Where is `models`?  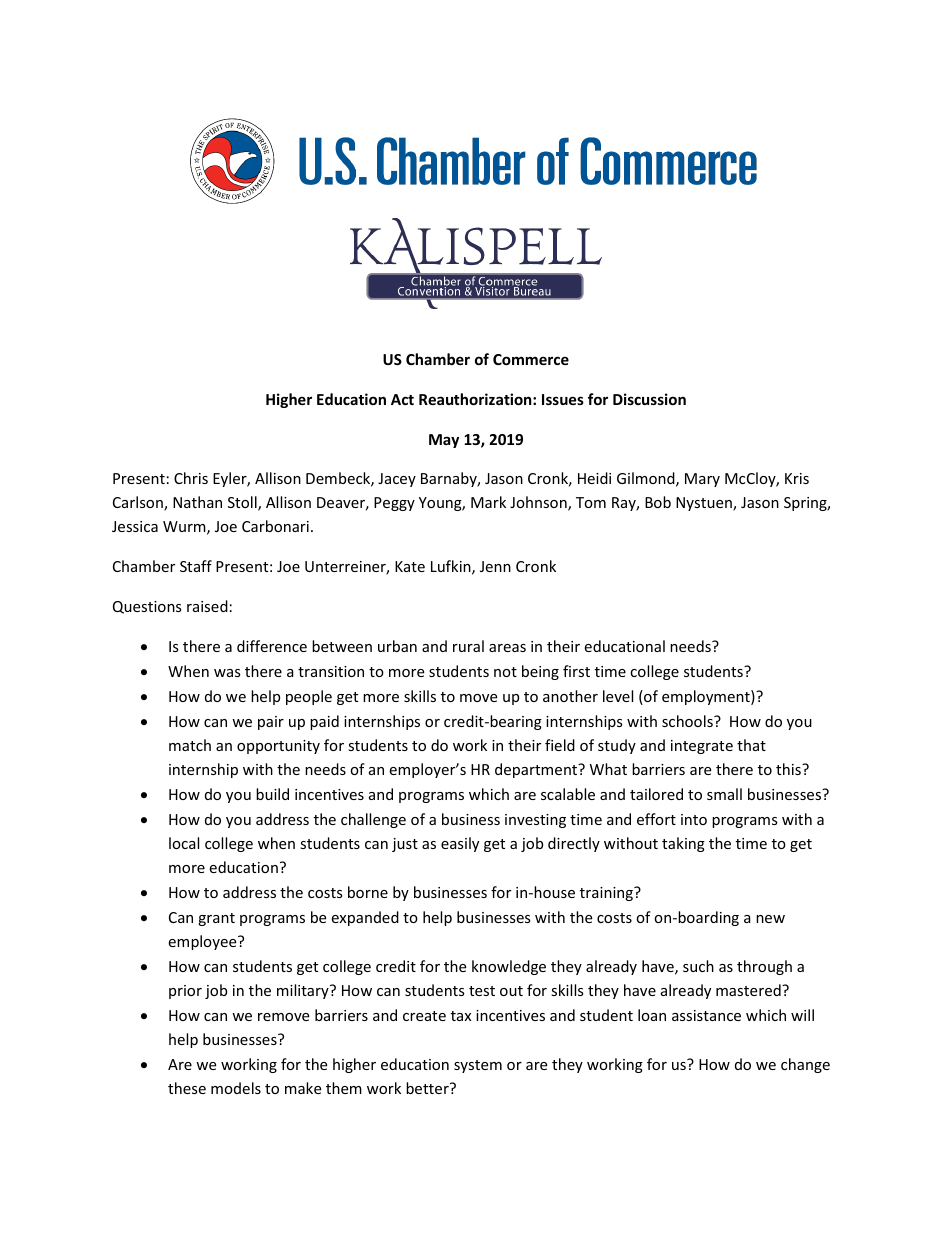 models is located at coordinates (236, 1088).
